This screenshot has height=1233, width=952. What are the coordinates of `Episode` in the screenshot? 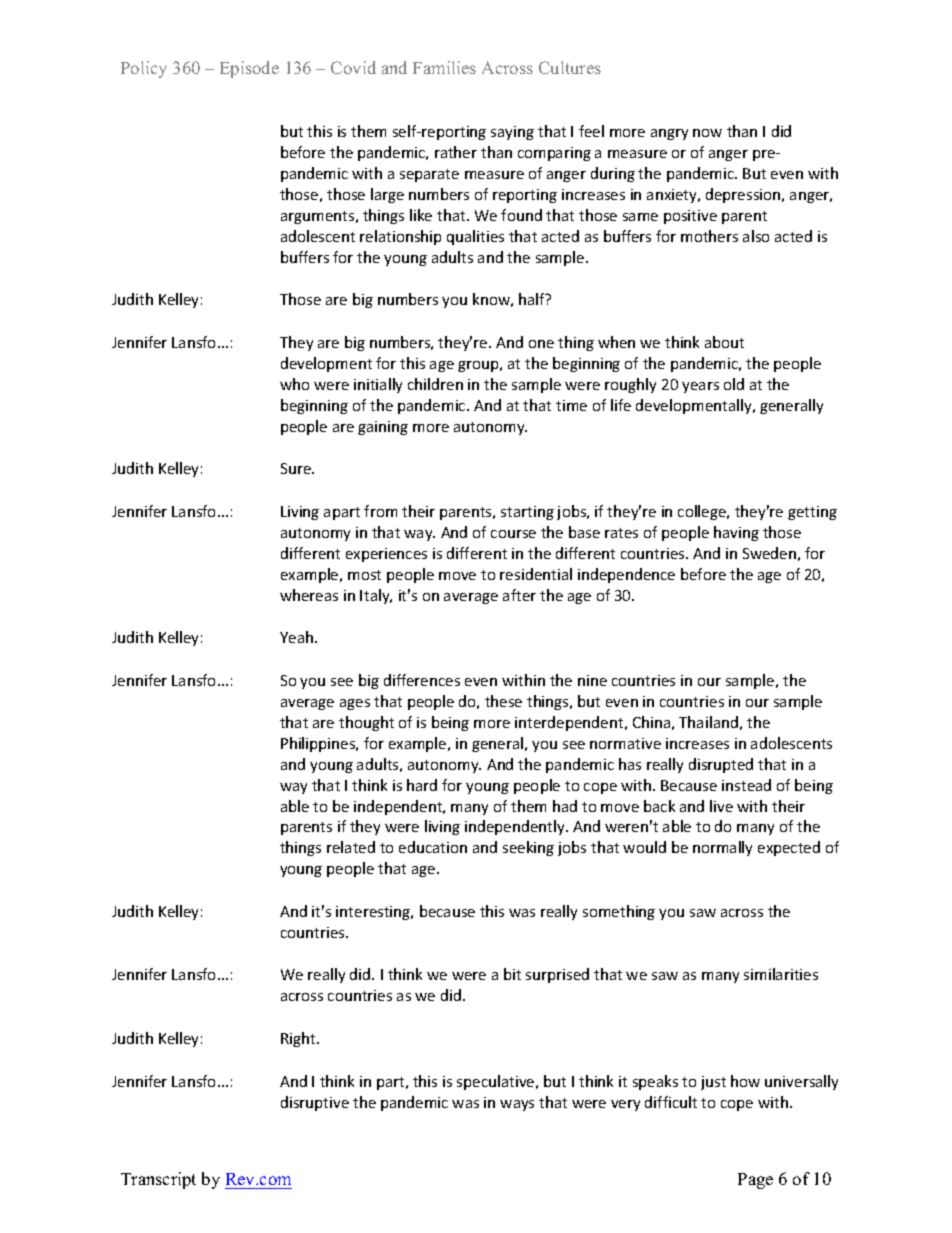 It's located at (249, 69).
